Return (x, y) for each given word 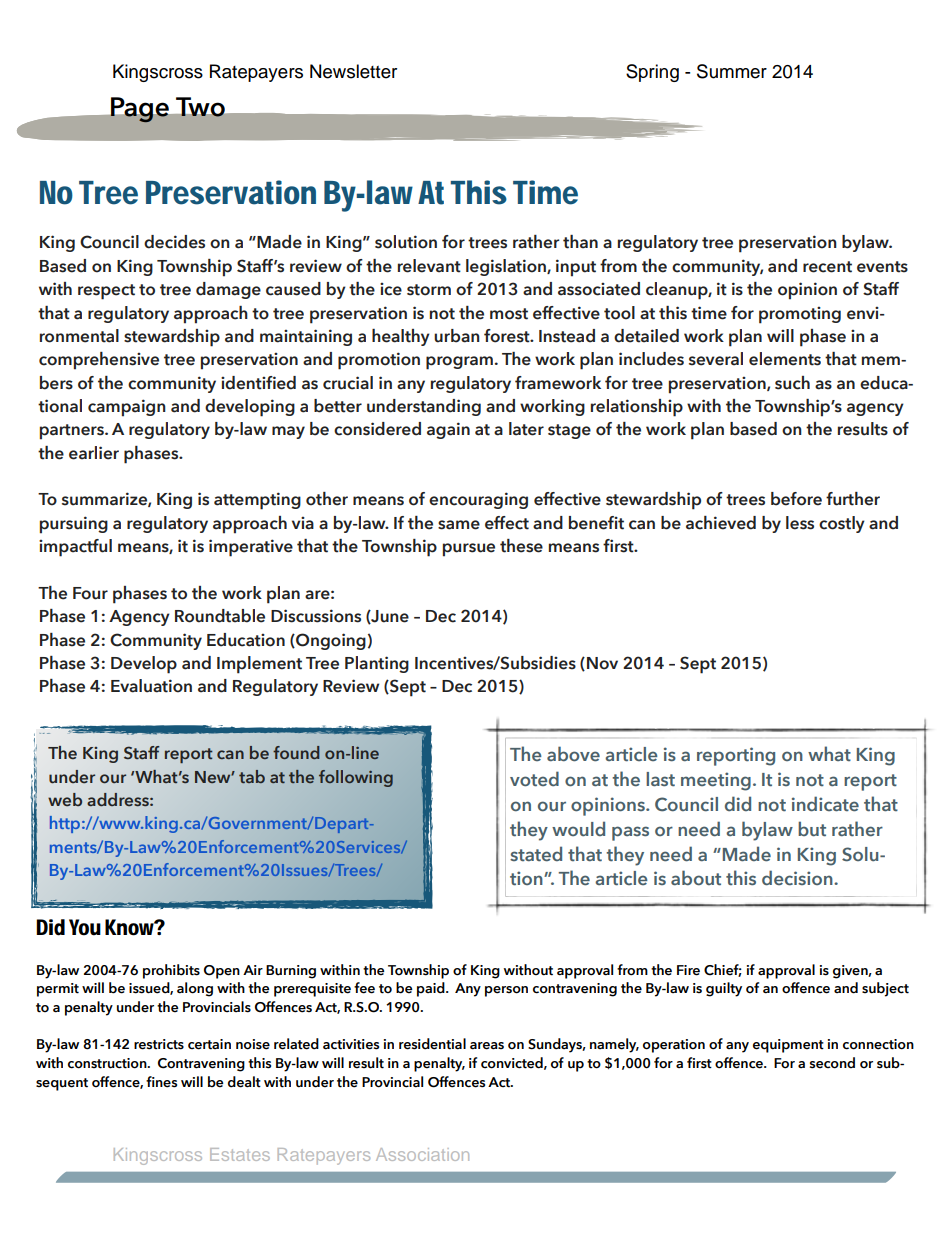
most (509, 314)
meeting (716, 781)
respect (106, 292)
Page (139, 110)
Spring (652, 73)
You (85, 927)
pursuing (74, 525)
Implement (259, 665)
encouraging (478, 500)
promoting (800, 315)
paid (432, 989)
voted (534, 779)
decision (798, 878)
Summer (732, 71)
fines (161, 1082)
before (796, 499)
